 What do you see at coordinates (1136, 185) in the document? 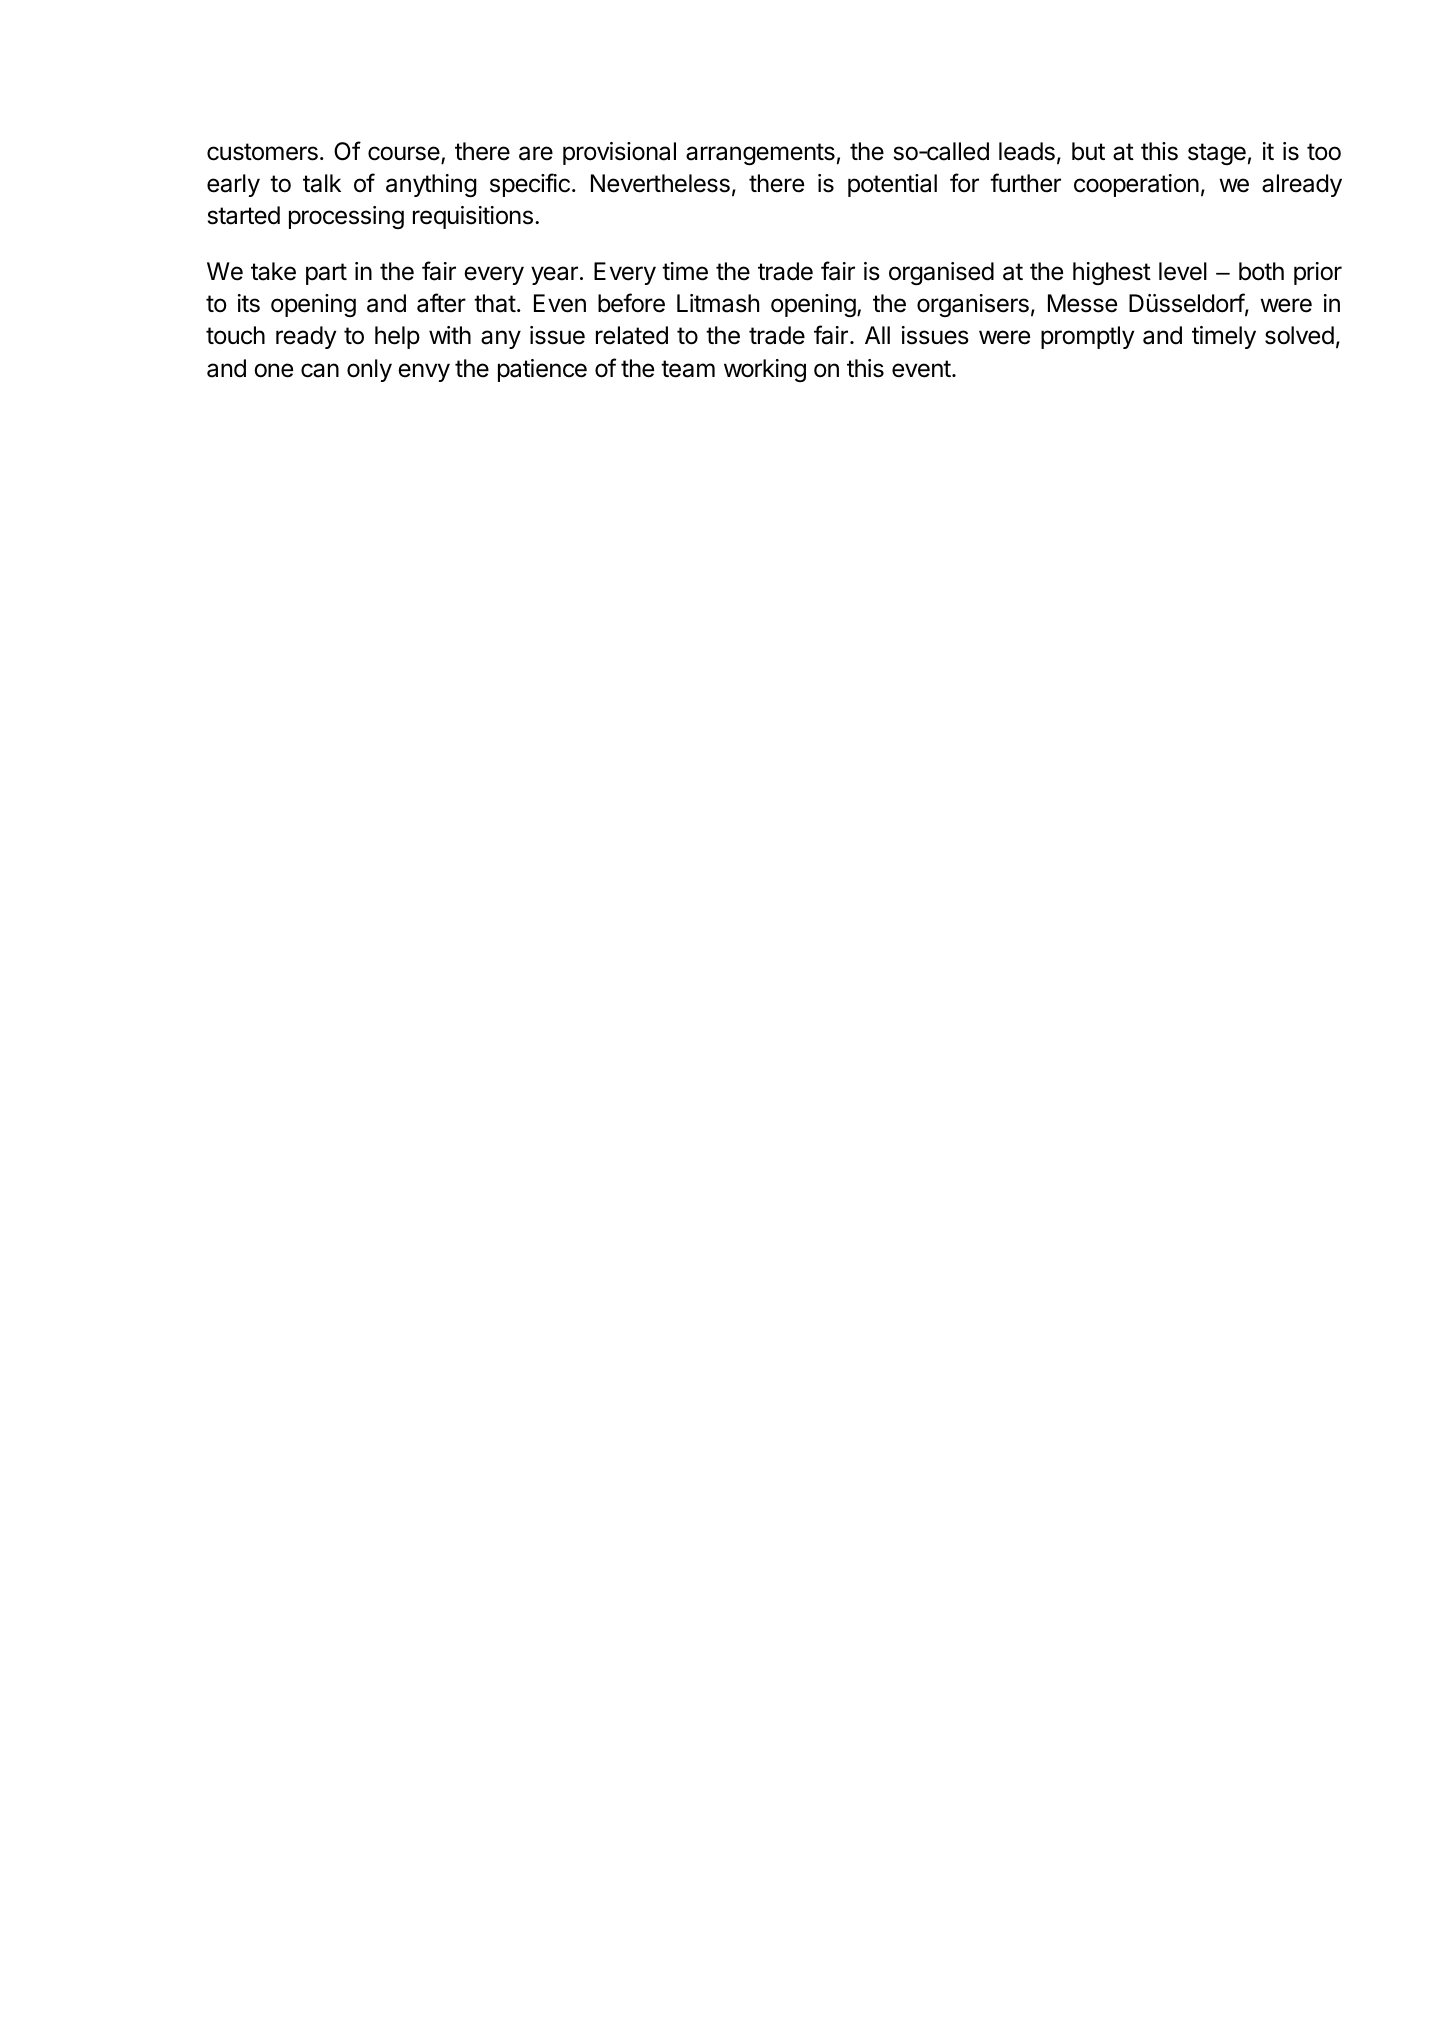
I see `cooperation` at bounding box center [1136, 185].
